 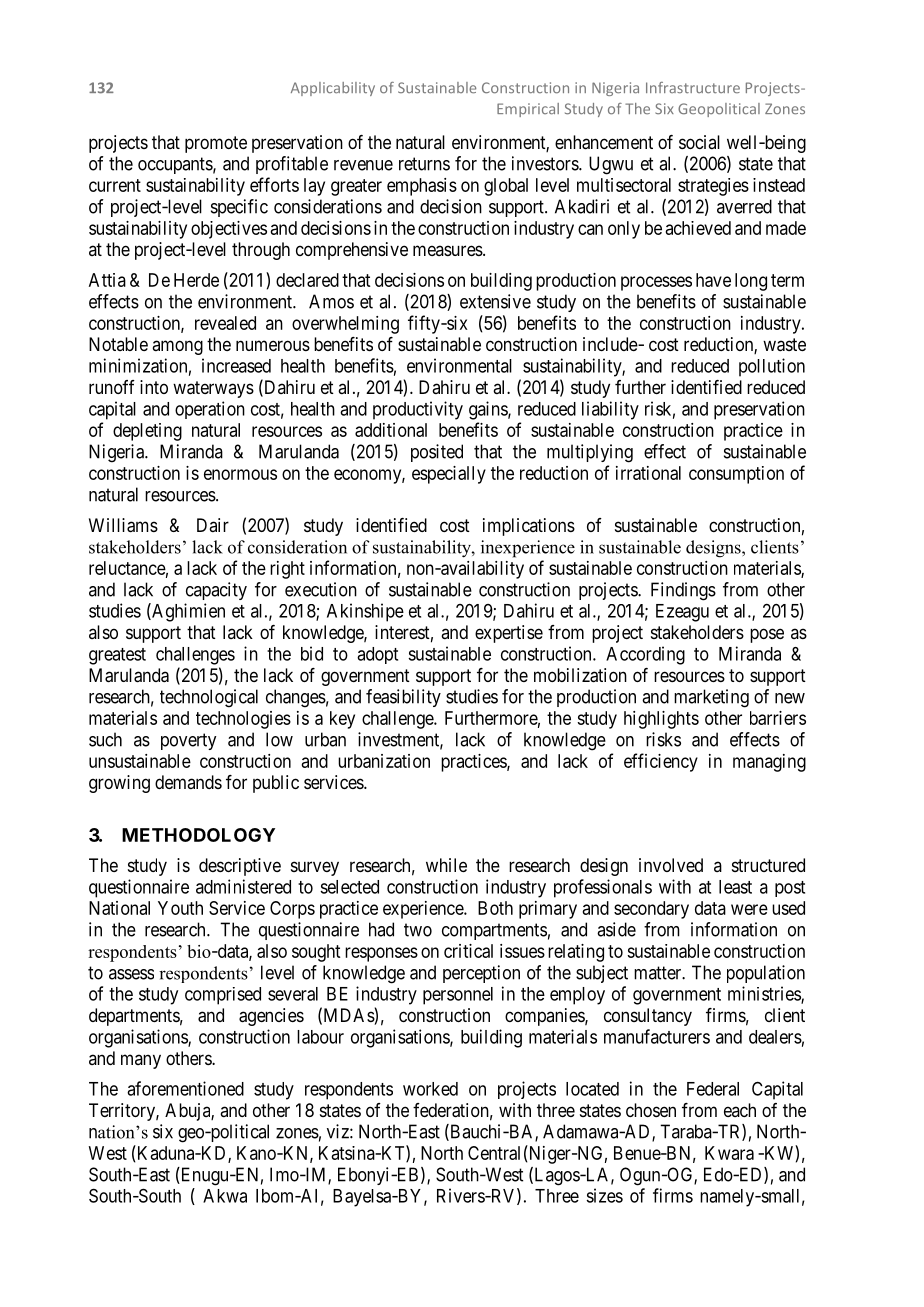 What do you see at coordinates (430, 1089) in the screenshot?
I see `worked` at bounding box center [430, 1089].
